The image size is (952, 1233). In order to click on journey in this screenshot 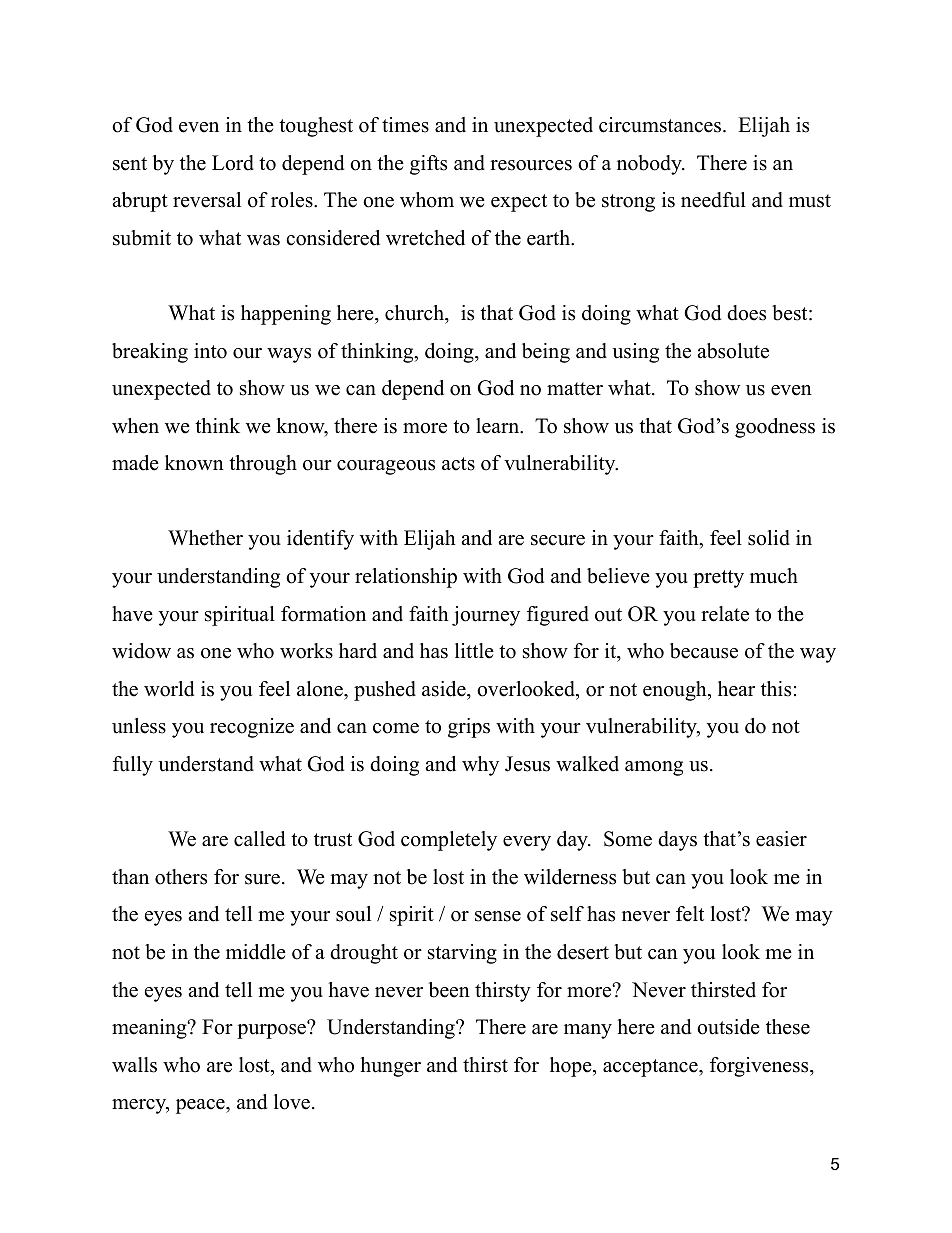, I will do `click(486, 616)`.
